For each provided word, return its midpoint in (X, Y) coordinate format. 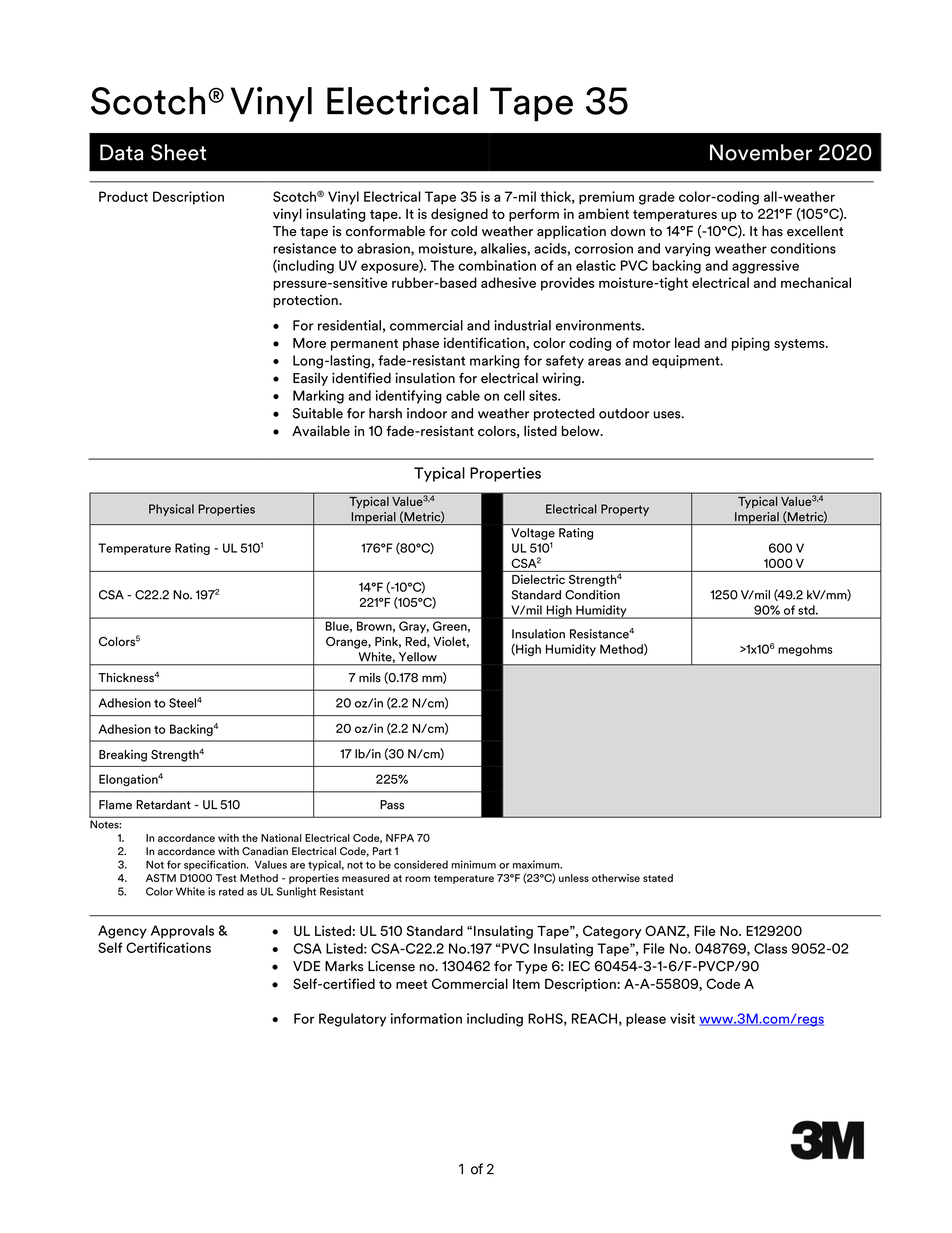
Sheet (178, 152)
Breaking (123, 756)
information (426, 1018)
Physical (171, 510)
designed (459, 215)
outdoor (624, 413)
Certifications (168, 947)
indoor (427, 413)
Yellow (418, 657)
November (761, 152)
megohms (805, 650)
